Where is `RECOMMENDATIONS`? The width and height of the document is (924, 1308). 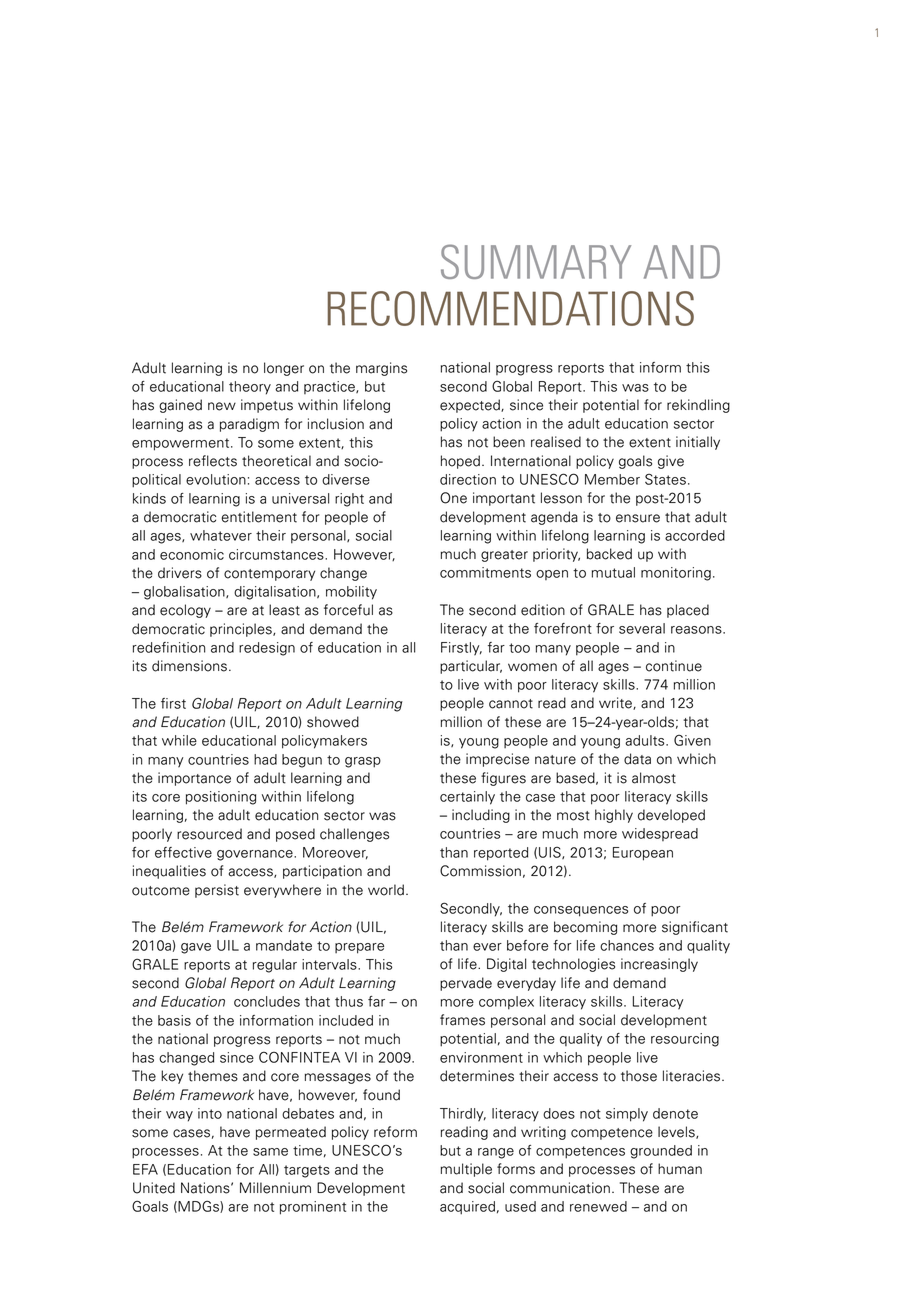
RECOMMENDATIONS is located at coordinates (510, 308).
